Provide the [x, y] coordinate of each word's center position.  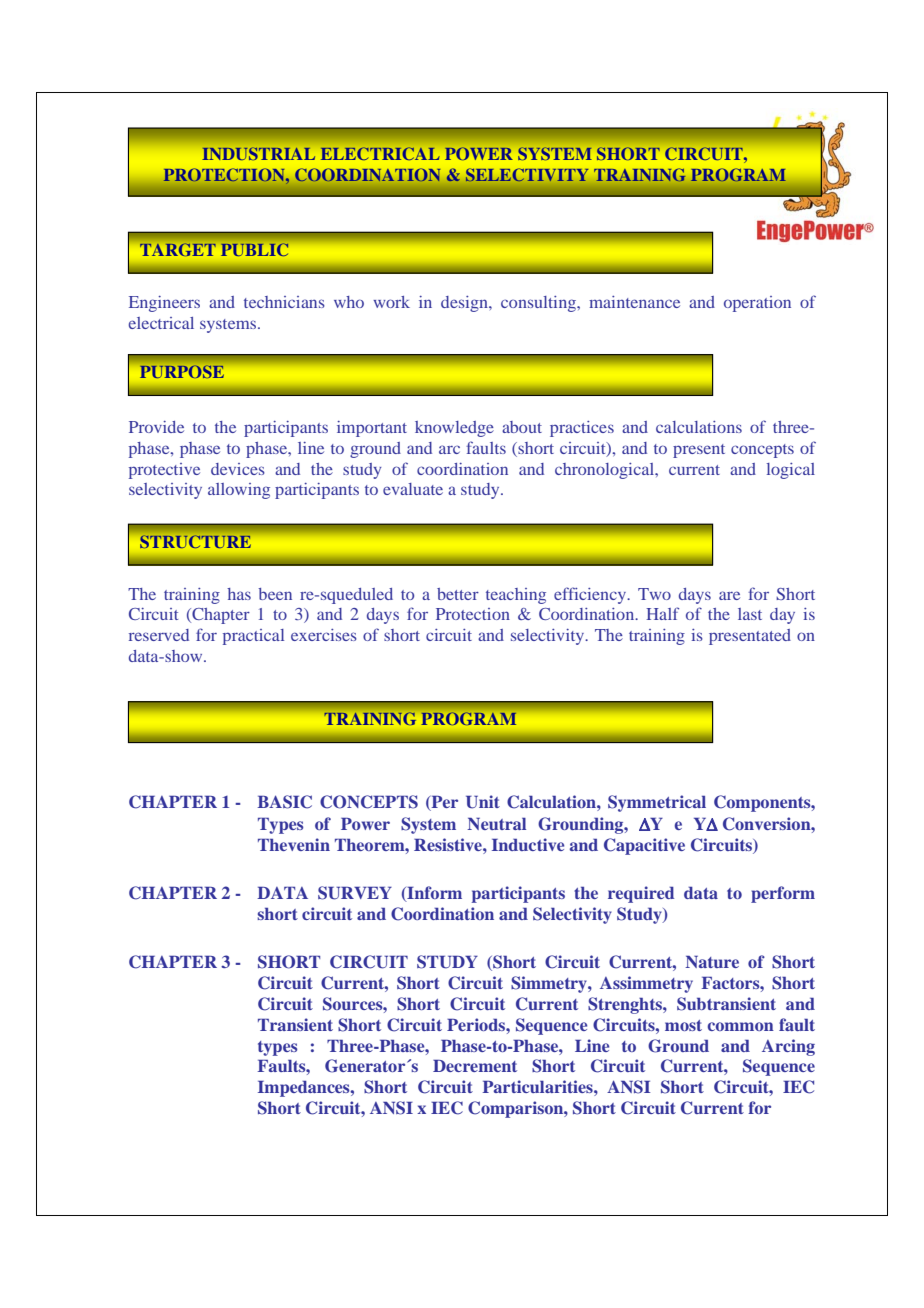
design [465, 304]
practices [582, 429]
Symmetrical [657, 803]
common [741, 1026]
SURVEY [355, 893]
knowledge [454, 429]
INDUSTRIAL [259, 153]
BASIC [284, 802]
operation [757, 304]
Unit [483, 802]
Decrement [475, 1065]
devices [238, 469]
